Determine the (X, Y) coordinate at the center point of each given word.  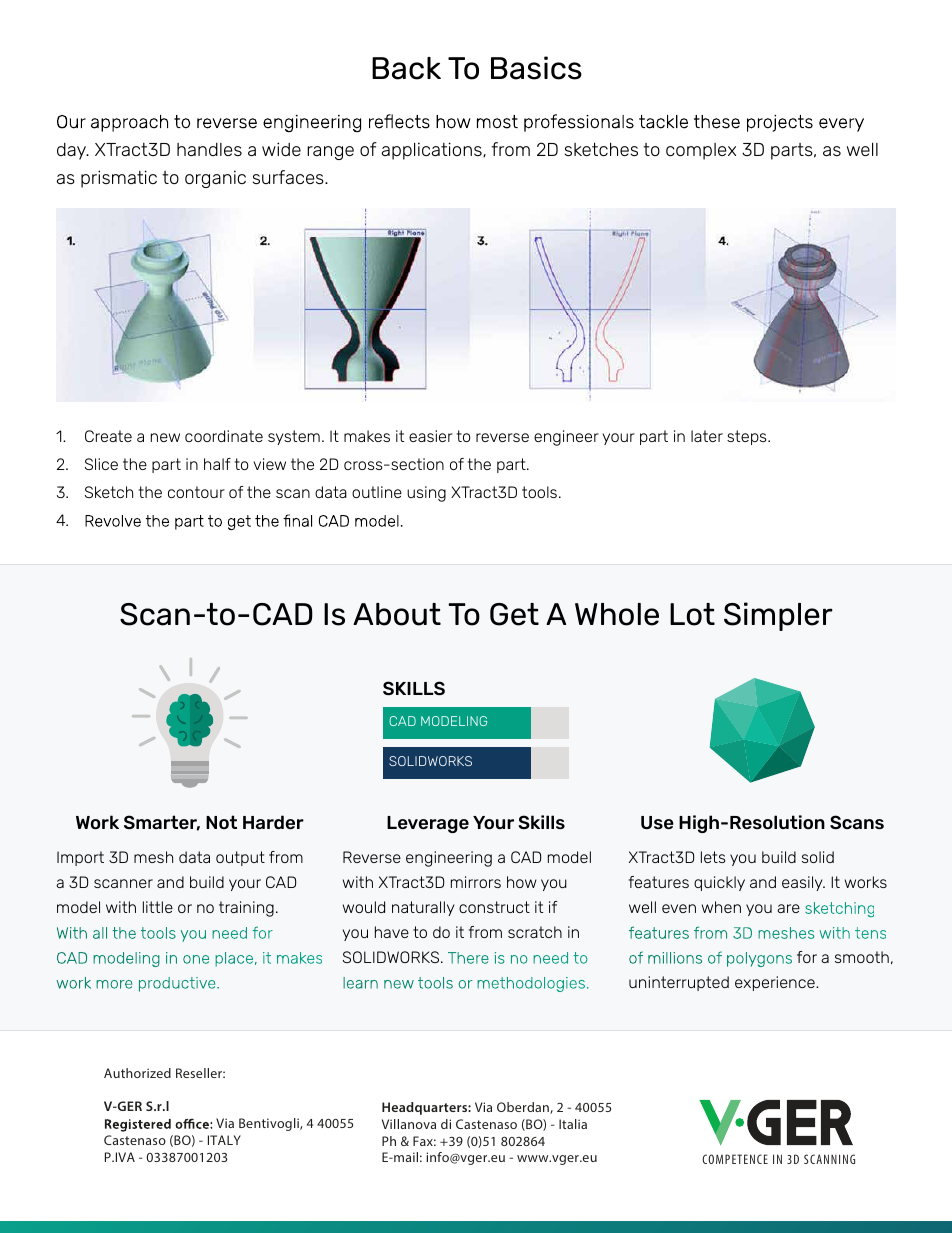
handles (209, 149)
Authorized (137, 1073)
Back (406, 68)
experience (776, 983)
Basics (536, 68)
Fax (424, 1141)
